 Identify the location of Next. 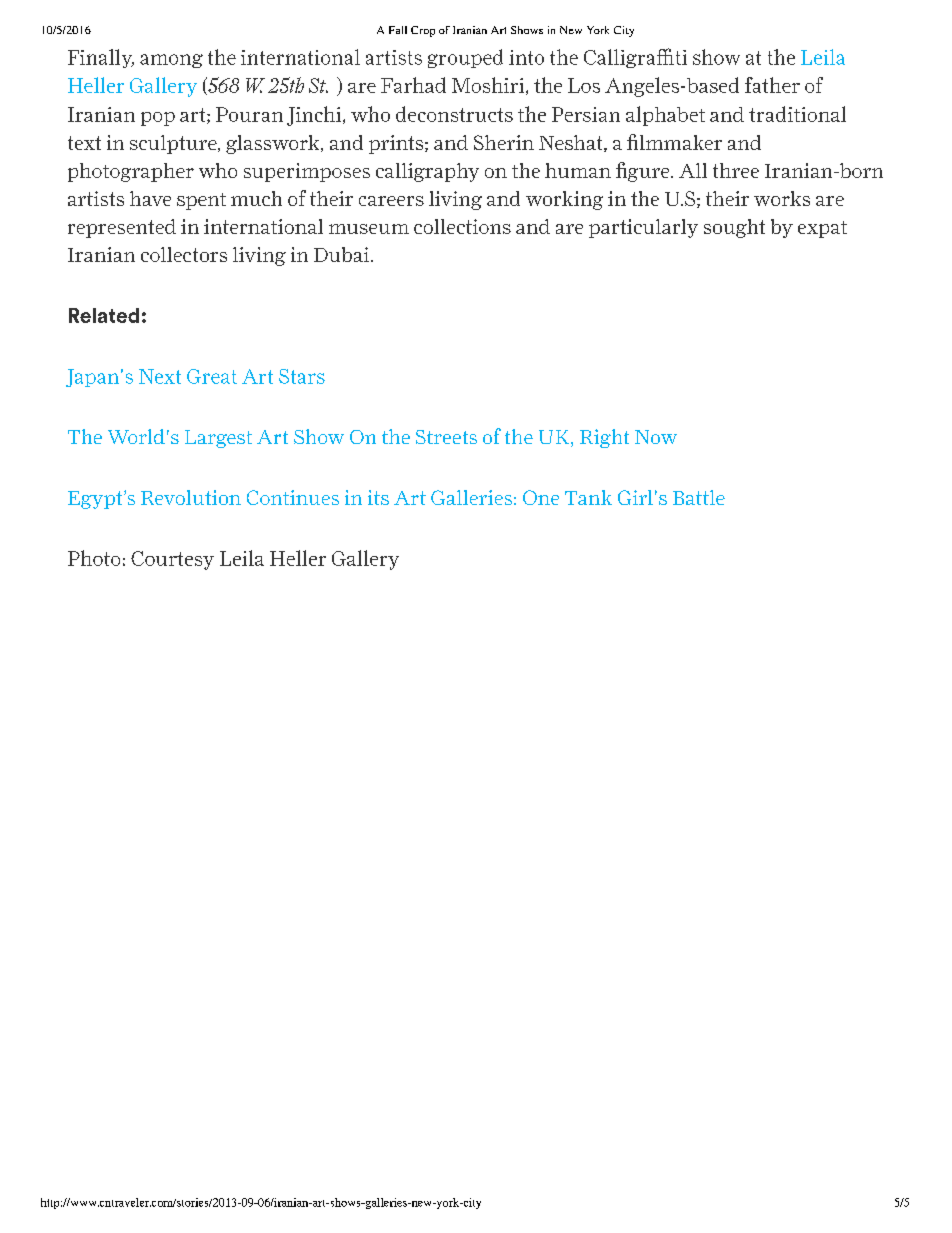
(160, 376).
